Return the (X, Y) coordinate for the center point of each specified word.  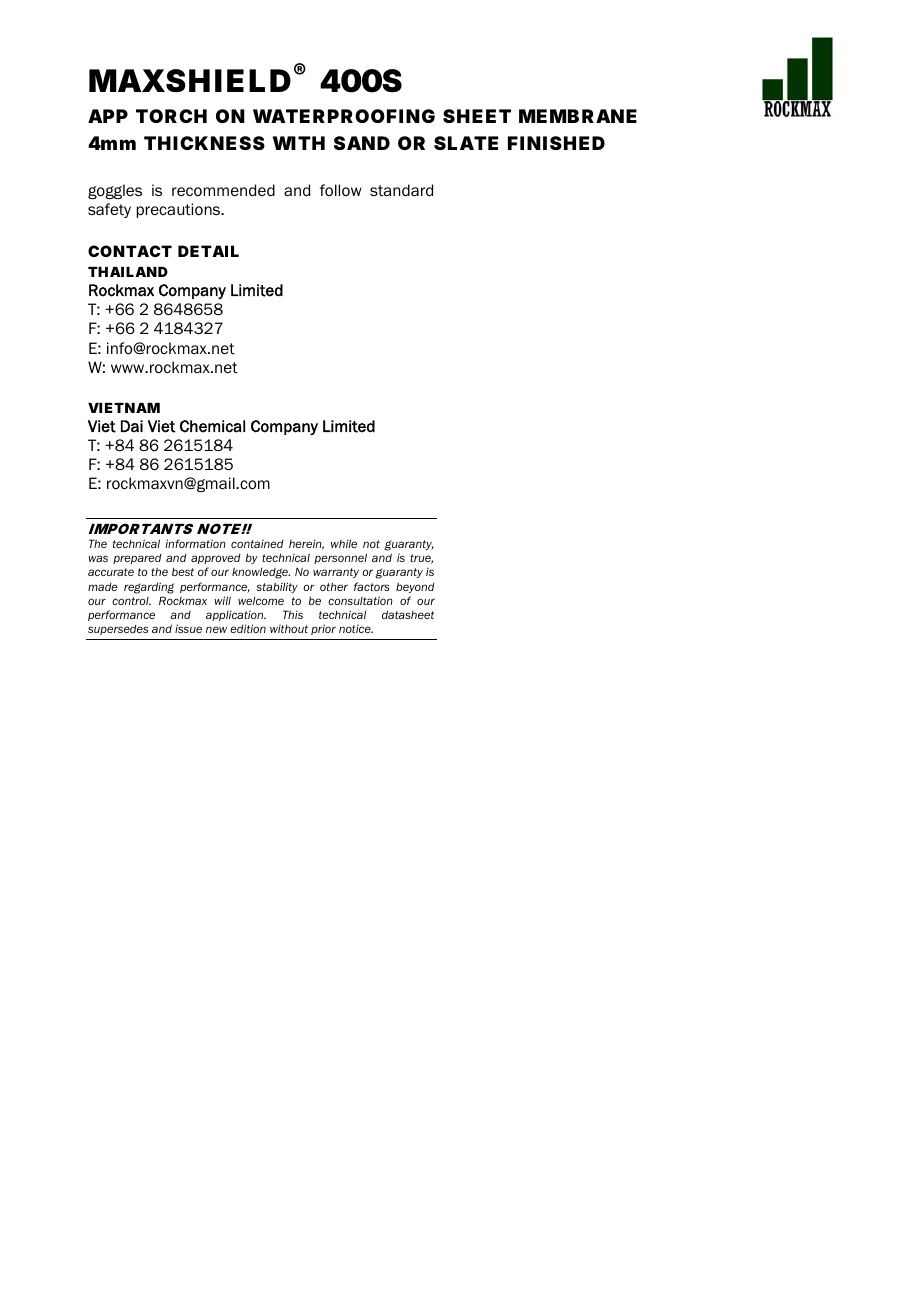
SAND (362, 143)
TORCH (171, 116)
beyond (415, 587)
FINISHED (556, 143)
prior (323, 629)
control (131, 601)
